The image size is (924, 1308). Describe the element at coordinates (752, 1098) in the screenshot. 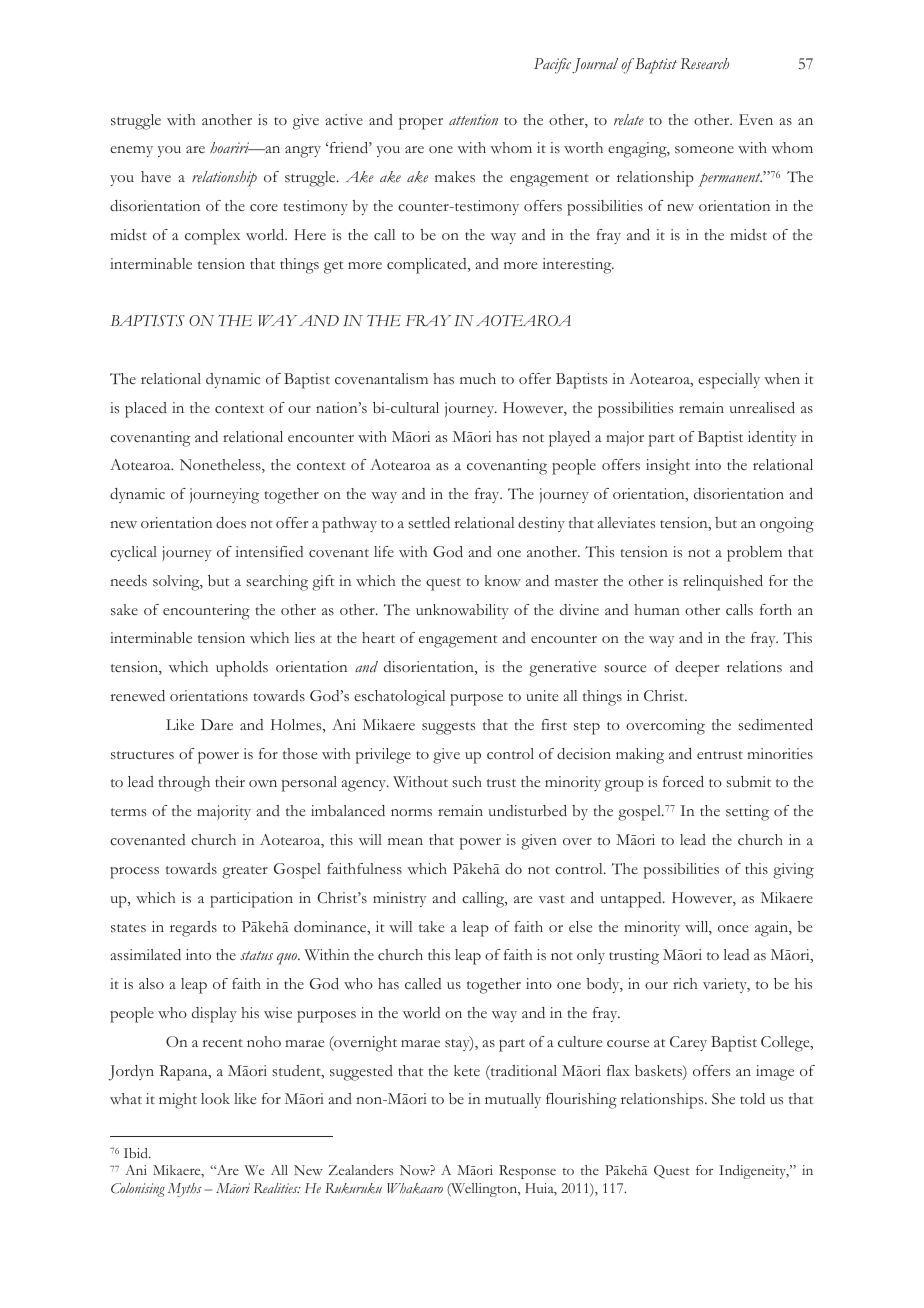

I see `told` at that location.
